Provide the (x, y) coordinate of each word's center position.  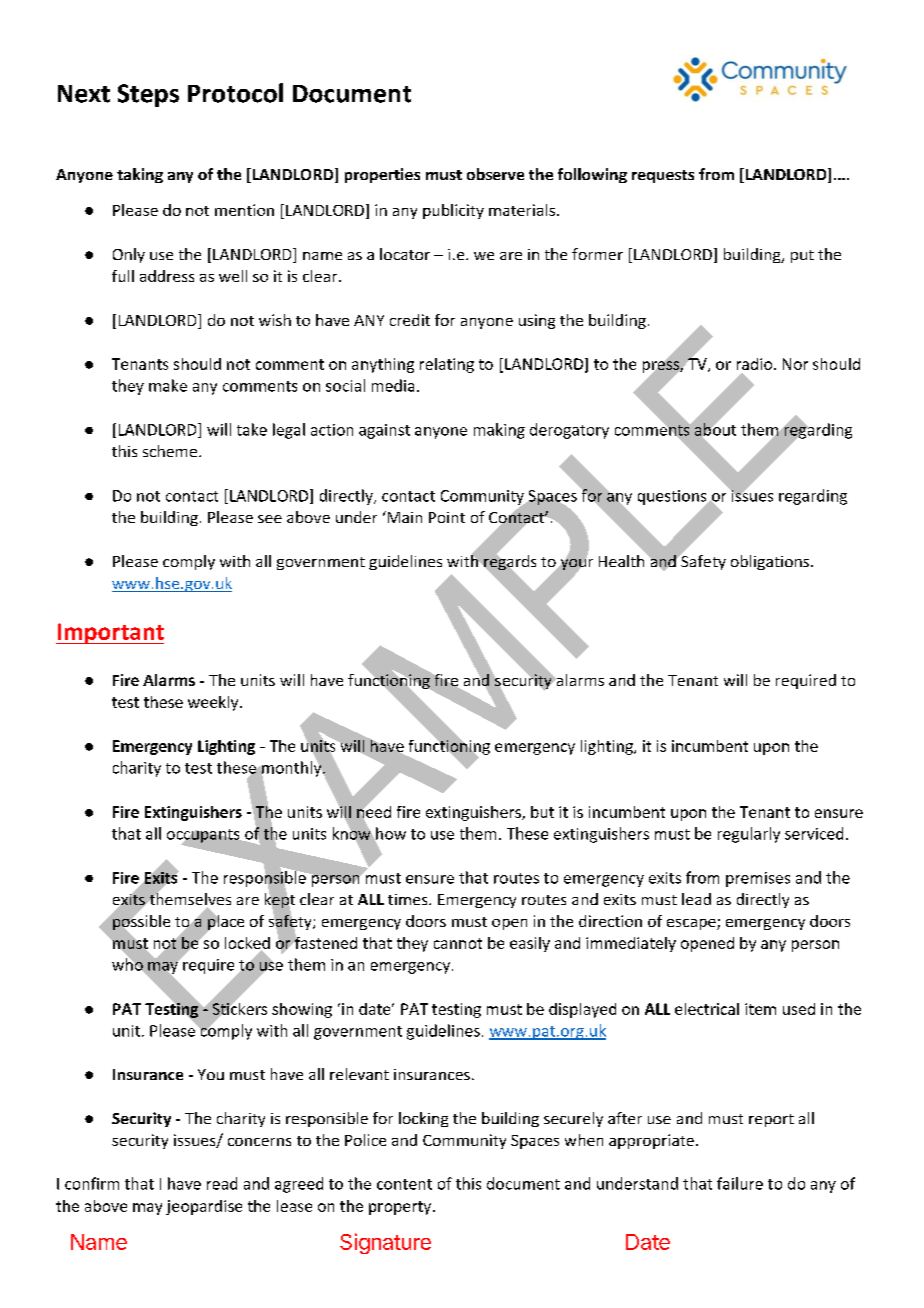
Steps (148, 95)
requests (663, 176)
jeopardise (204, 1207)
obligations (771, 562)
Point (447, 517)
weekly (214, 703)
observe (495, 174)
